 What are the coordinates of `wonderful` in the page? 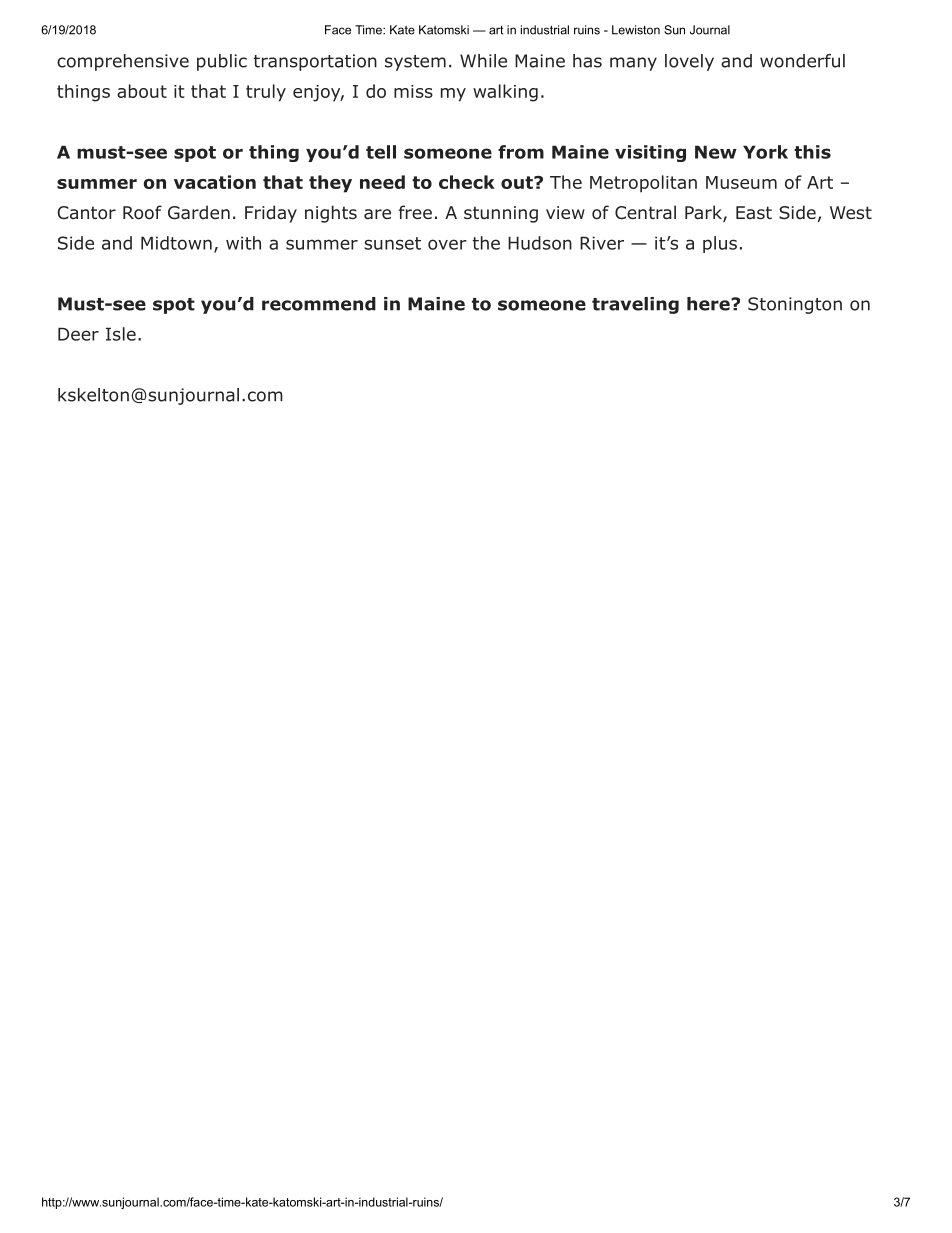 It's located at (802, 61).
